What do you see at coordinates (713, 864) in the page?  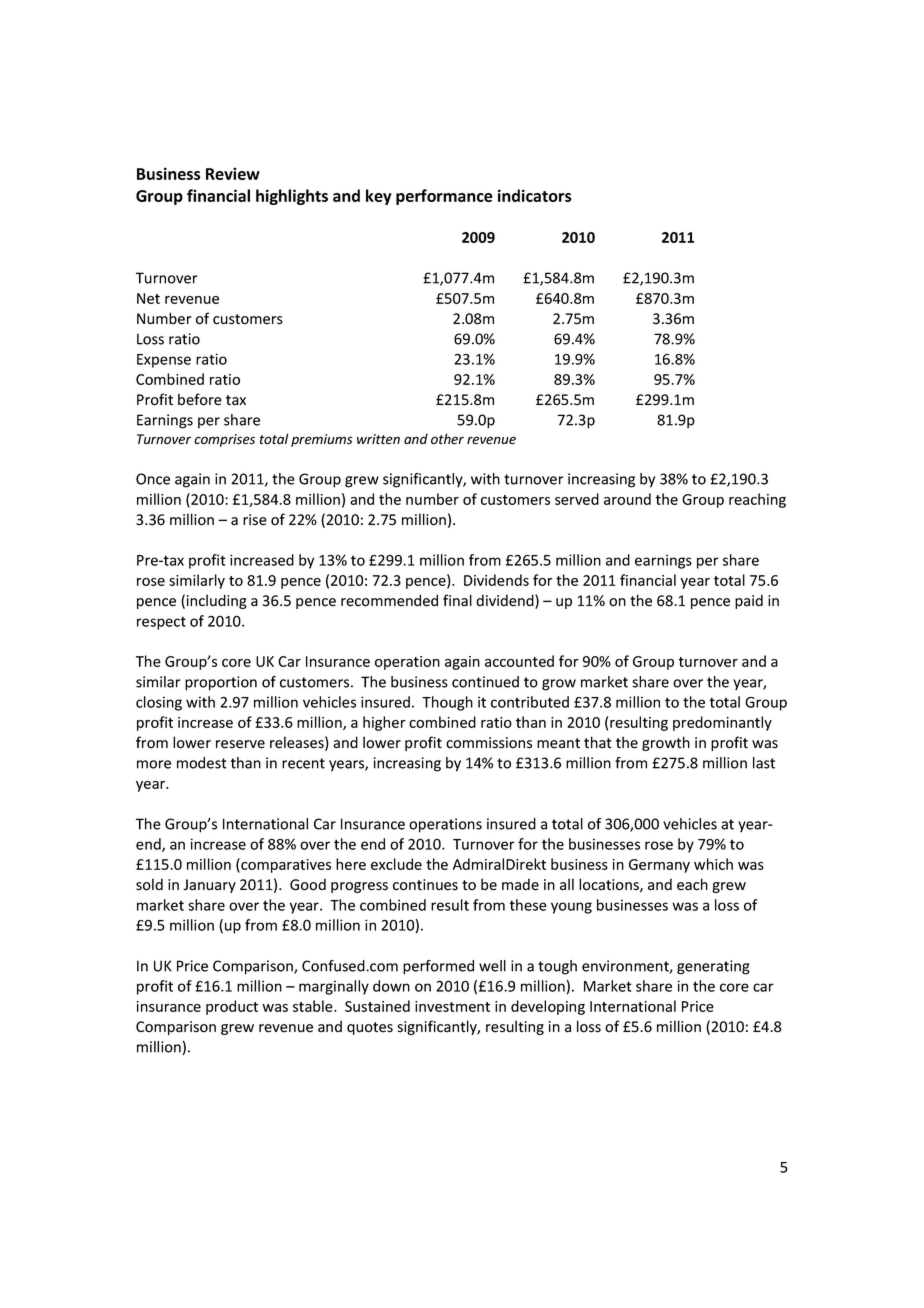 I see `which` at bounding box center [713, 864].
